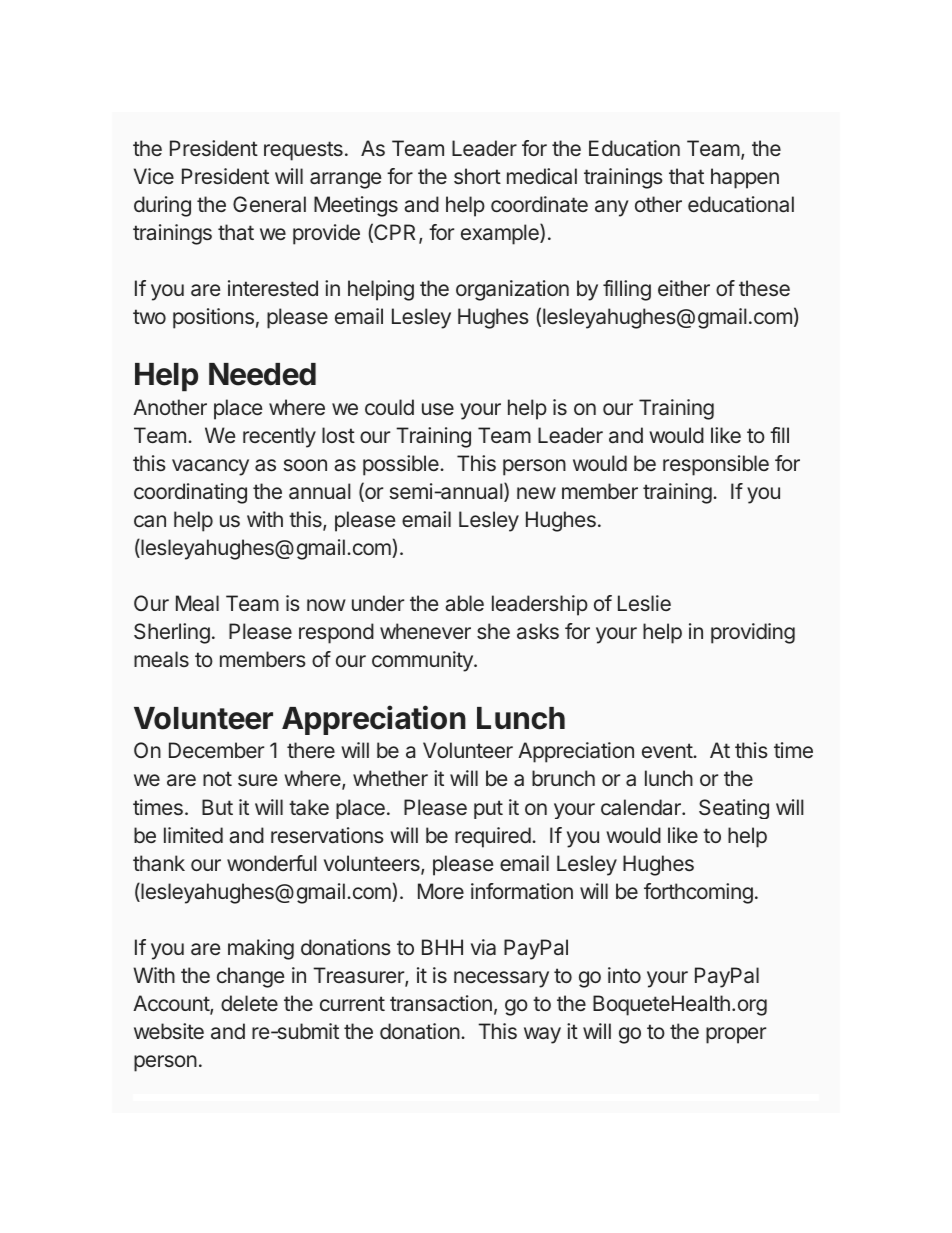  Describe the element at coordinates (668, 750) in the screenshot. I see `event` at that location.
